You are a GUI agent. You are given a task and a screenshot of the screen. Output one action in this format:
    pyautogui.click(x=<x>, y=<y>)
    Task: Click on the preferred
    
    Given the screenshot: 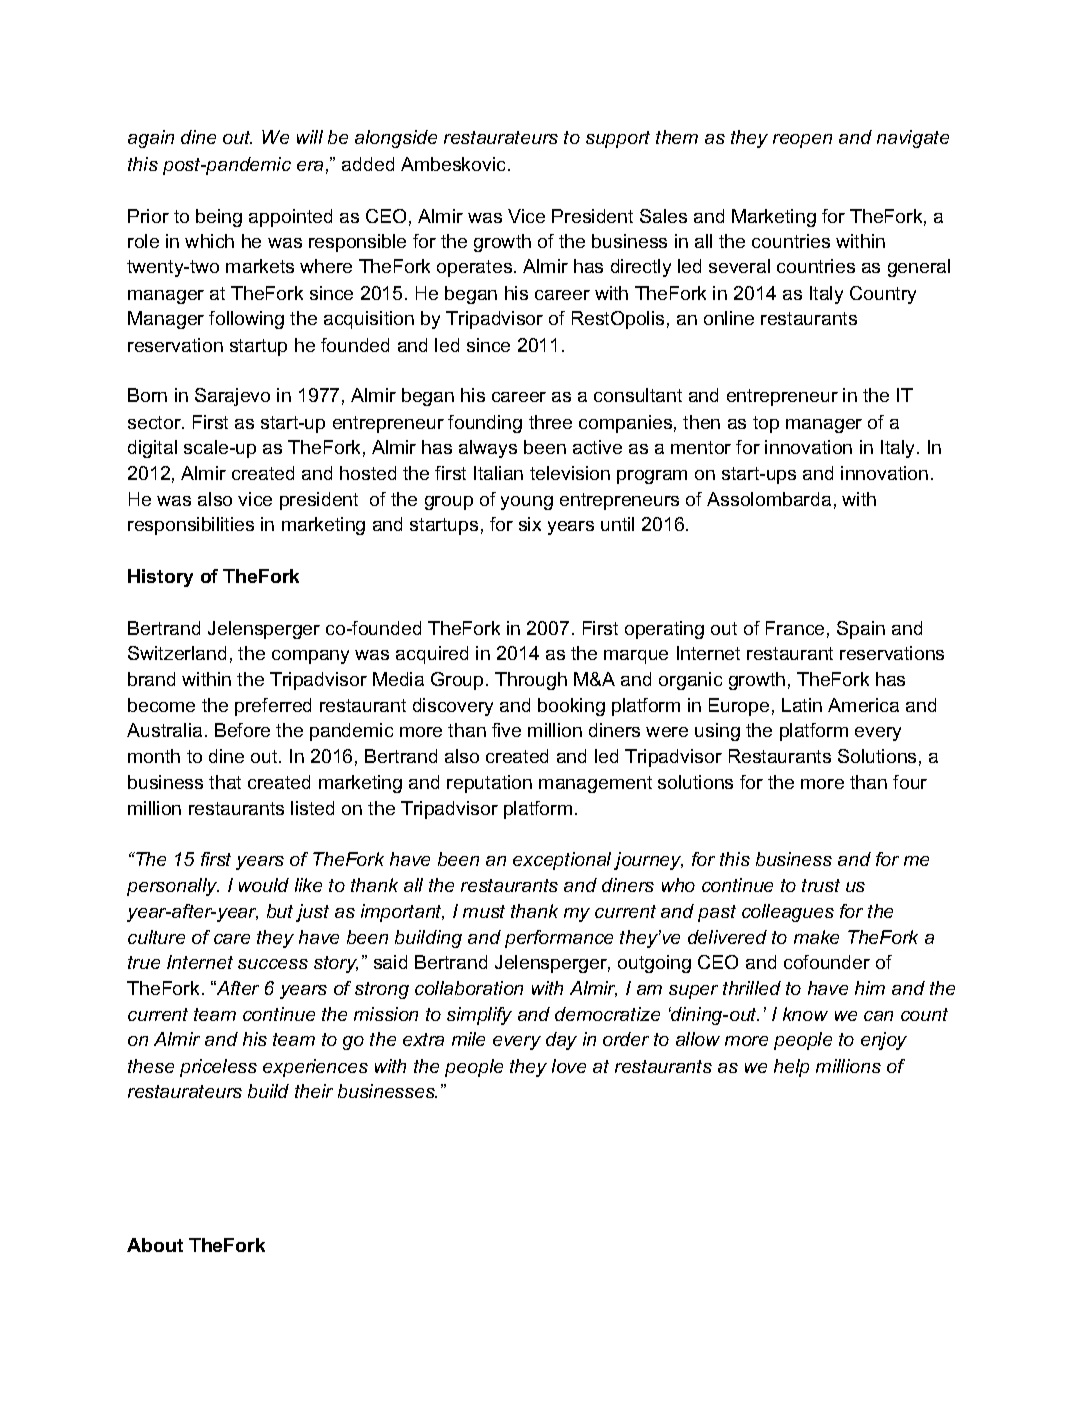 What is the action you would take?
    pyautogui.click(x=273, y=707)
